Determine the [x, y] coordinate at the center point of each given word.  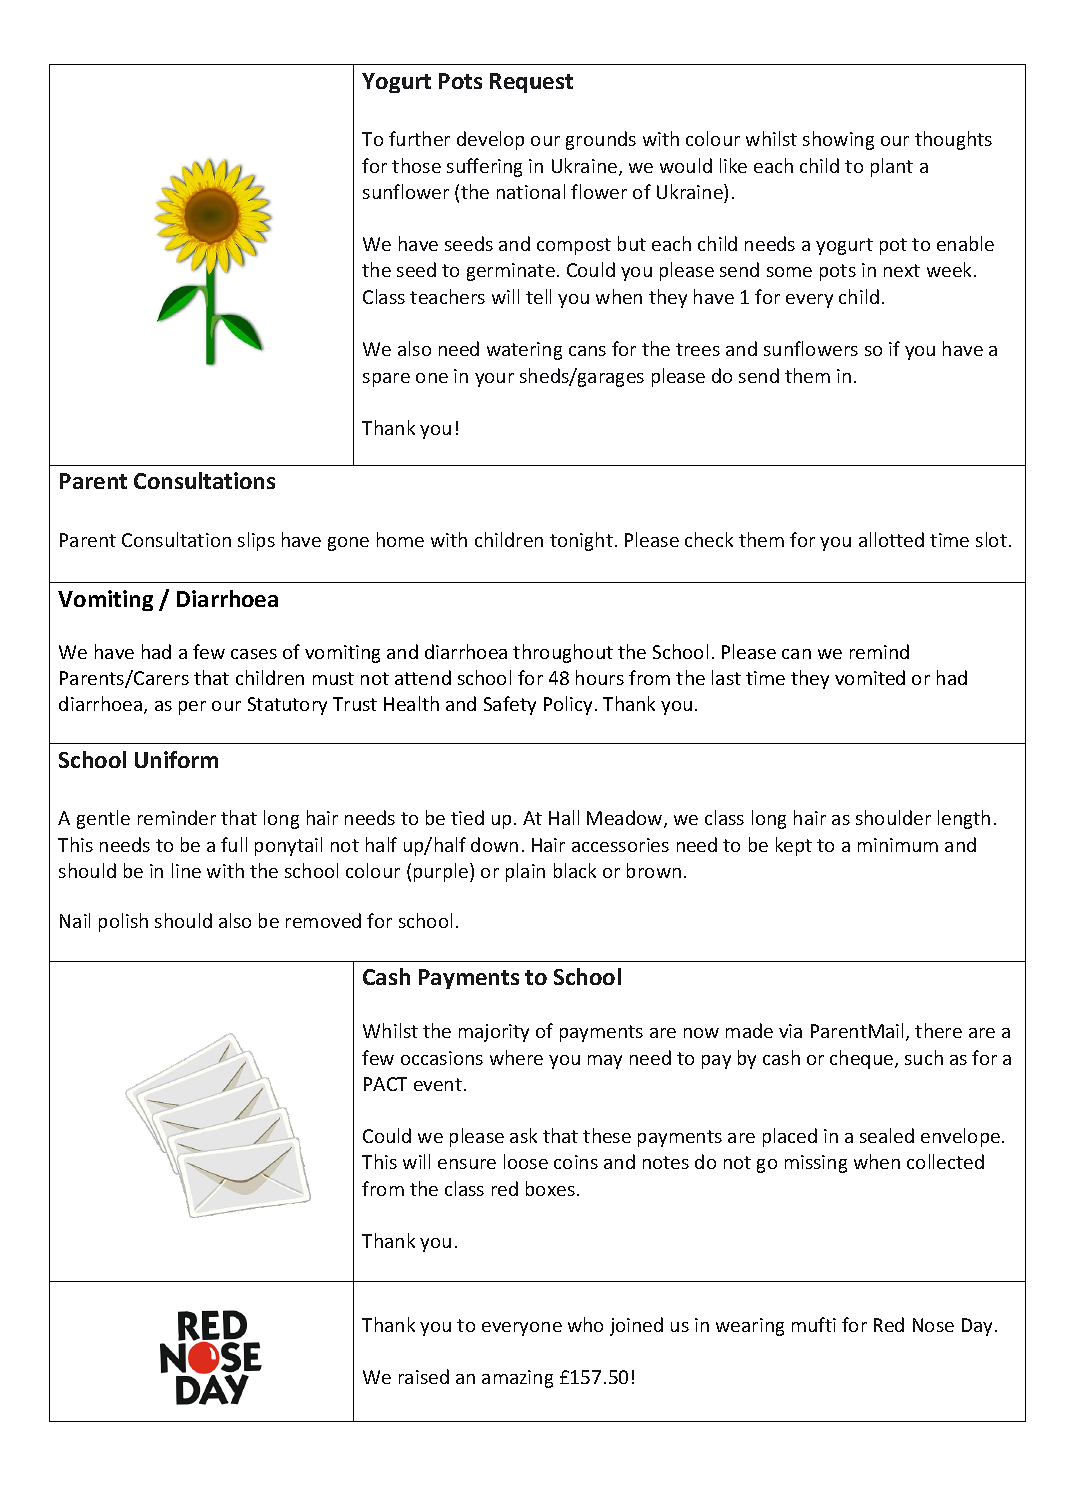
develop [490, 140]
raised [424, 1376]
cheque [863, 1059]
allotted [891, 539]
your [494, 380]
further [419, 138]
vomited [870, 677]
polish [123, 922]
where [516, 1057]
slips [256, 541]
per [192, 708]
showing [838, 140]
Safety [510, 705]
